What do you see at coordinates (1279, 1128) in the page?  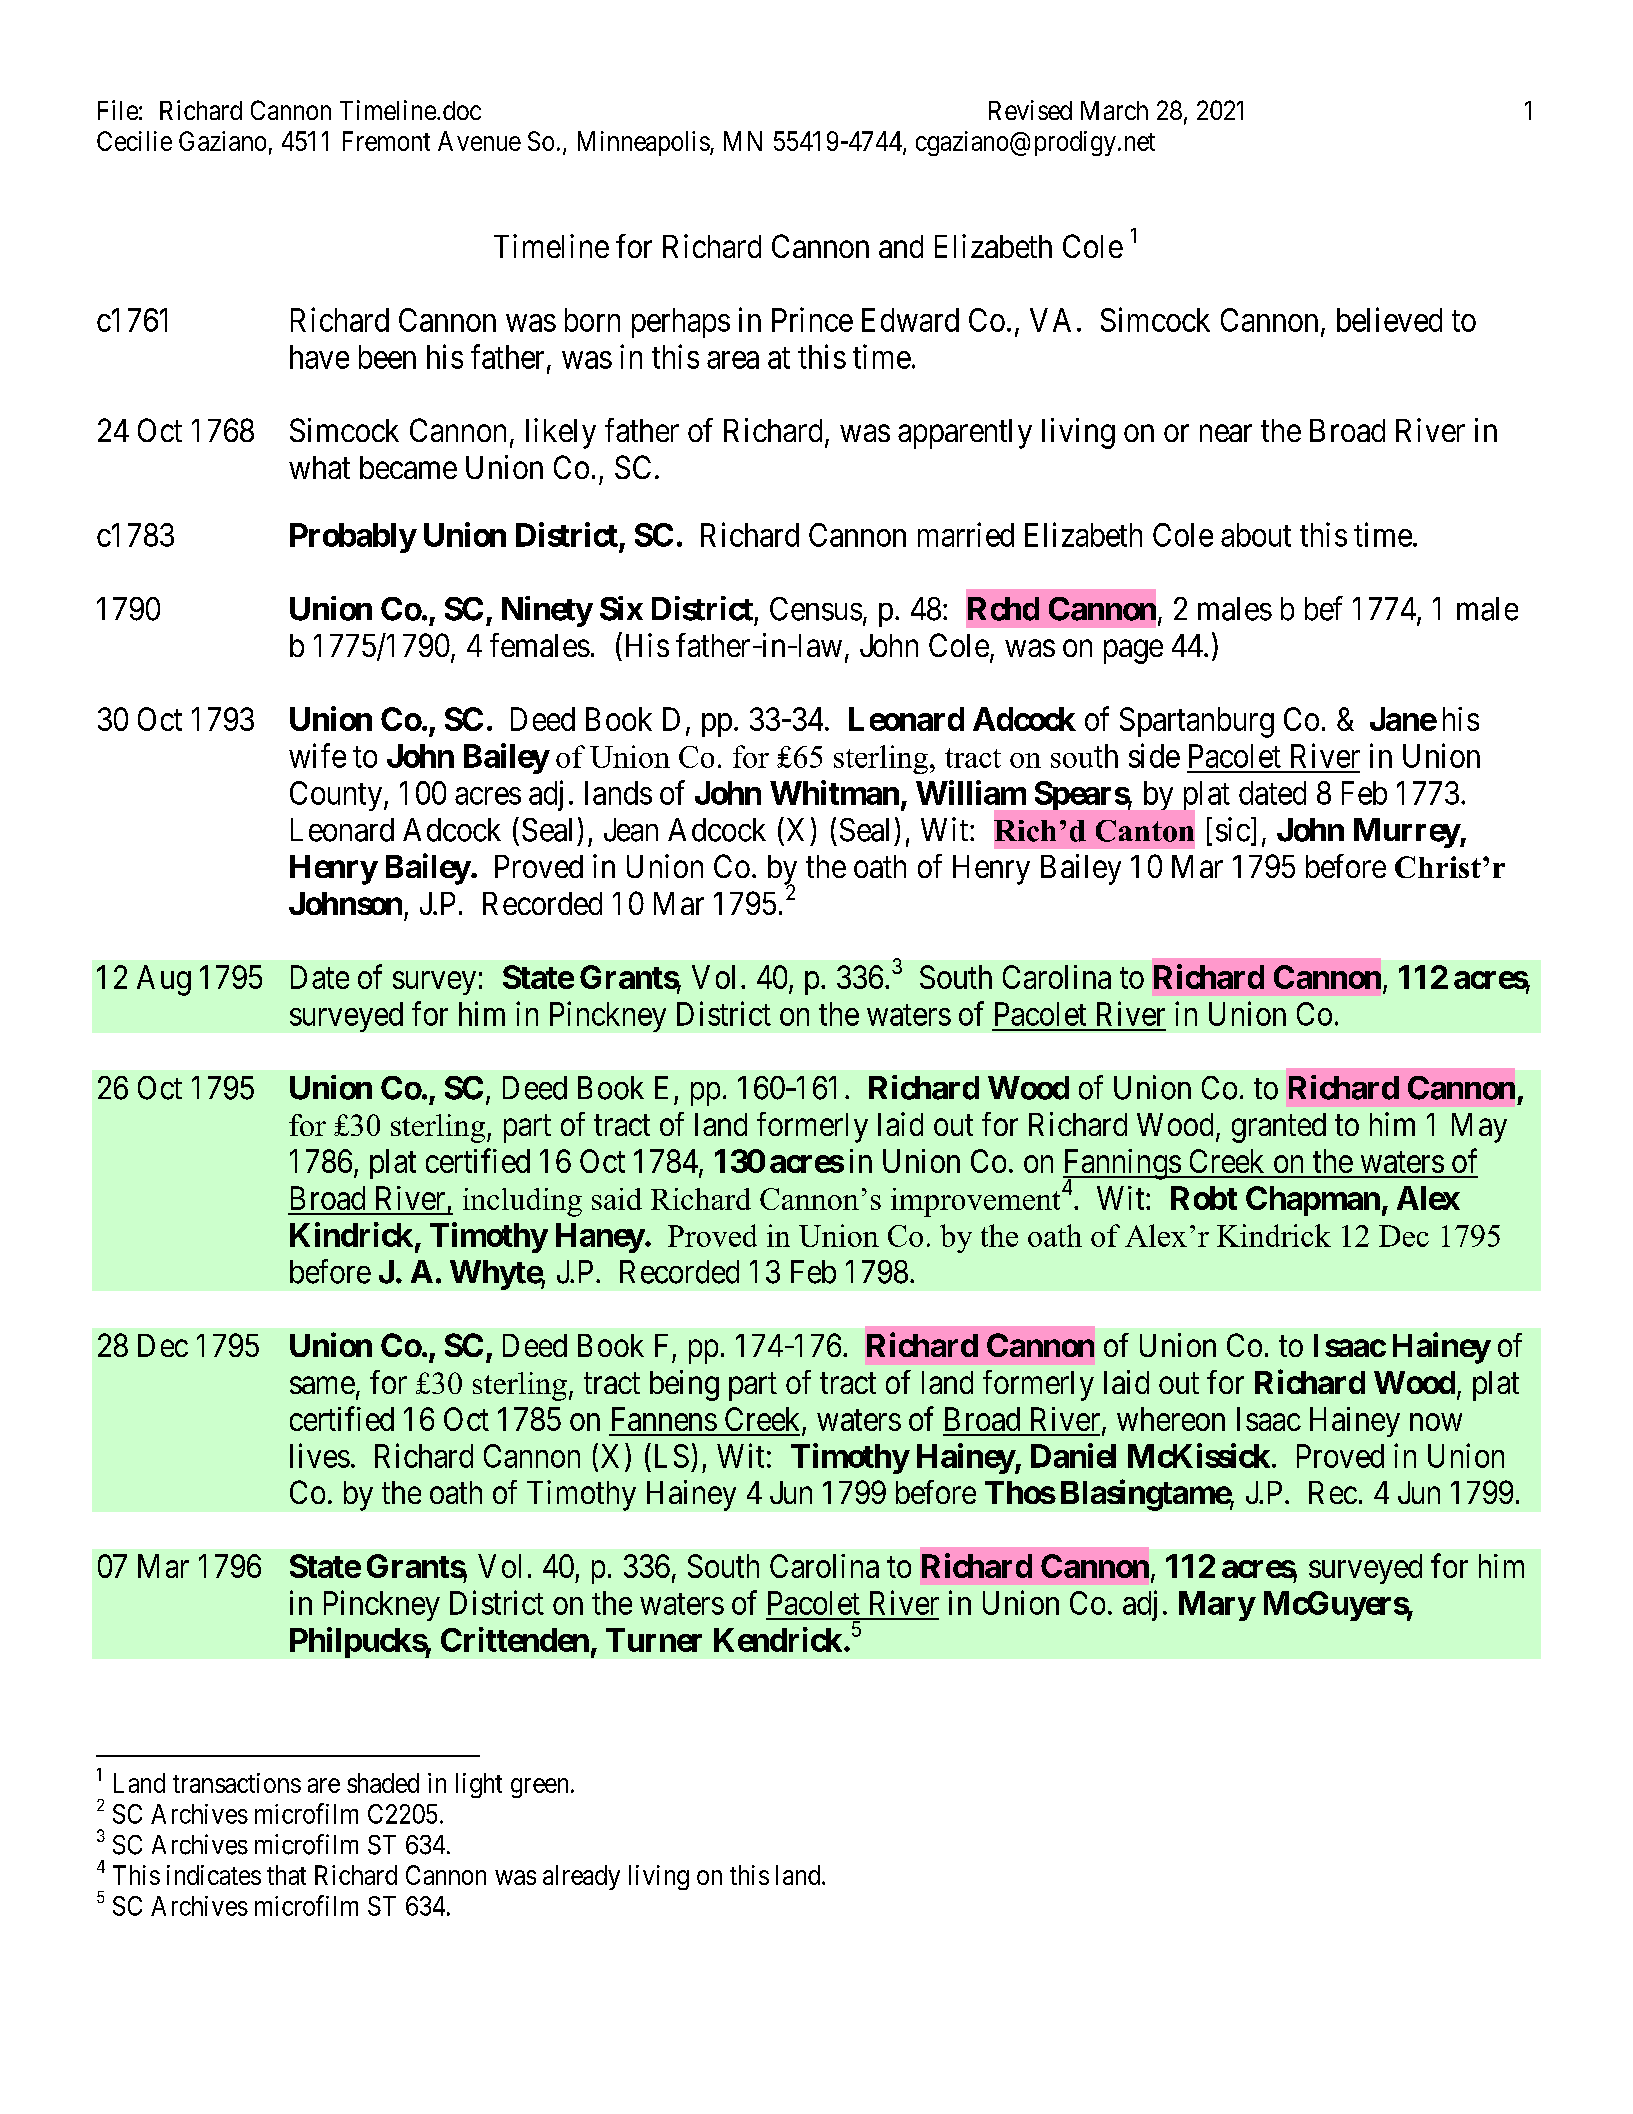 I see `granted` at bounding box center [1279, 1128].
